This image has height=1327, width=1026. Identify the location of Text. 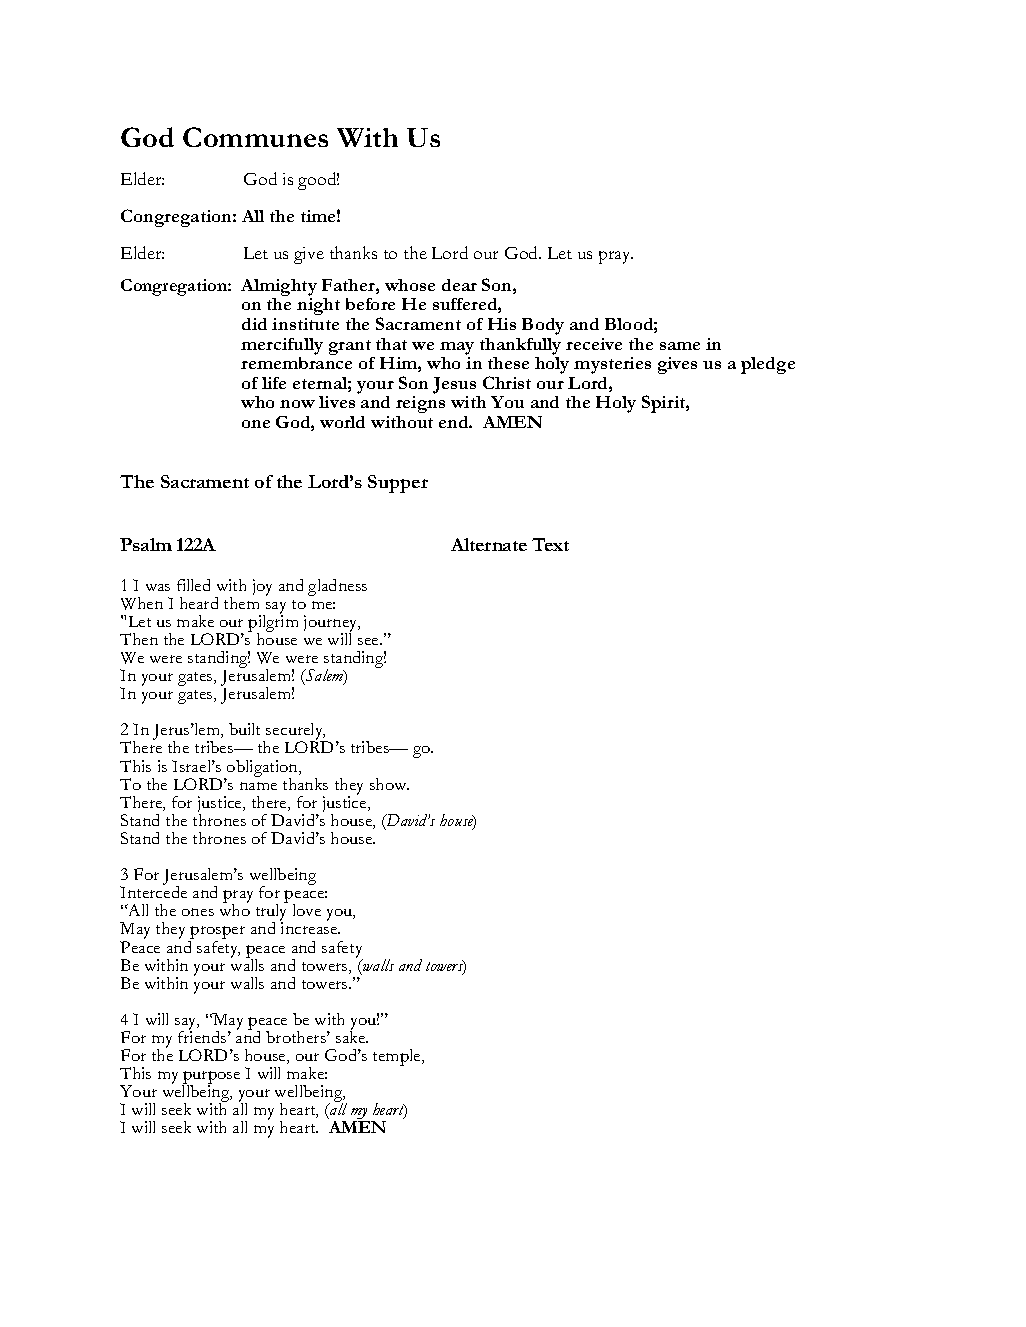
(550, 544).
